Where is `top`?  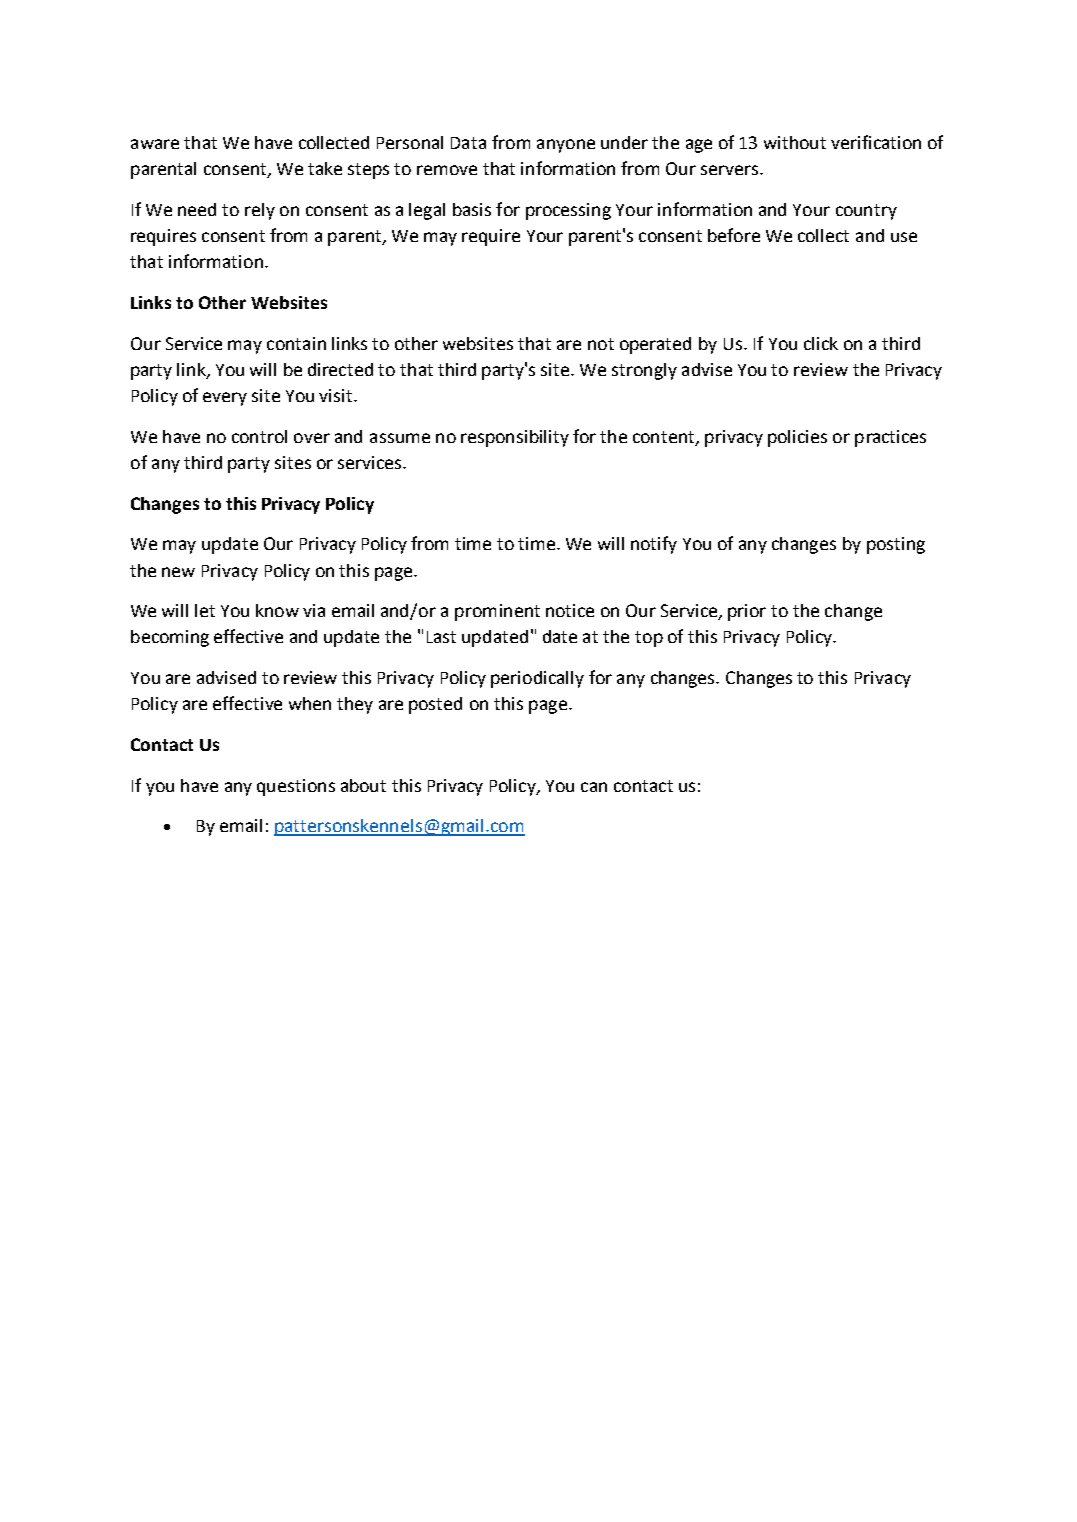
top is located at coordinates (649, 639).
